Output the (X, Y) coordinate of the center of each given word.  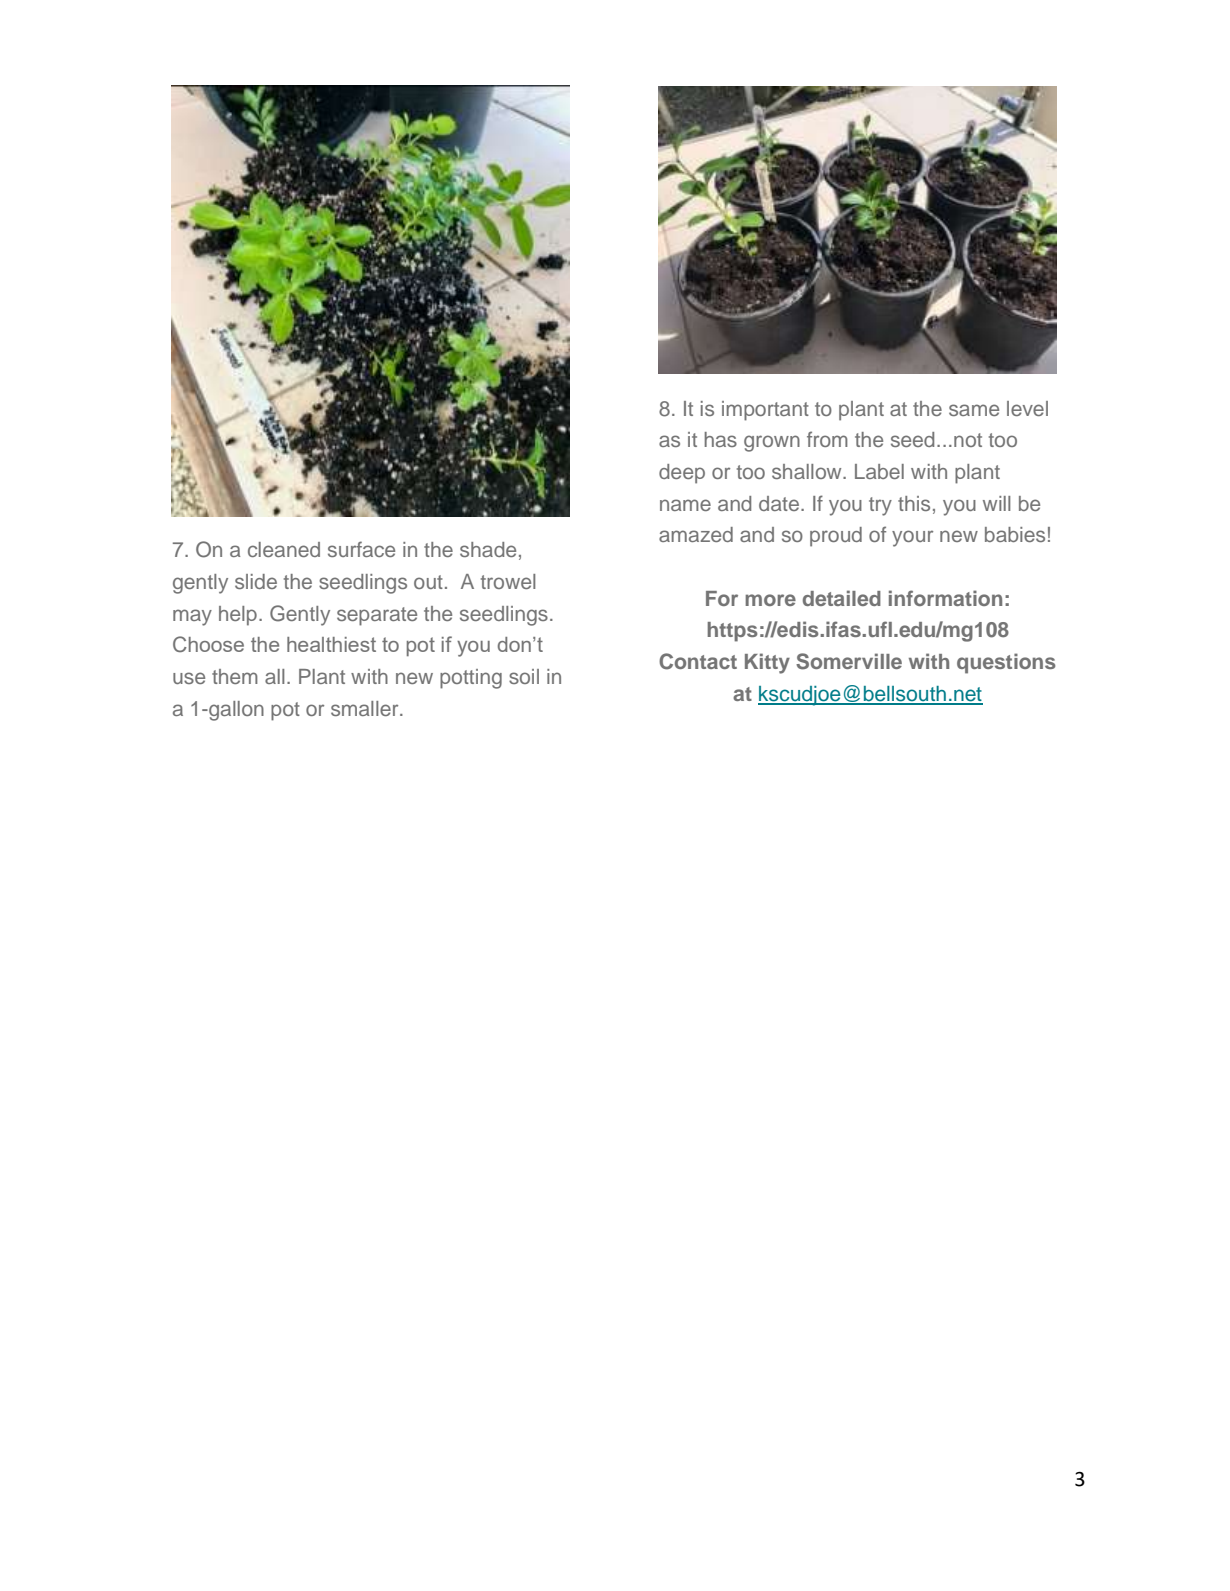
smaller (366, 708)
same (974, 410)
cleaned (284, 549)
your (912, 538)
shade (488, 549)
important (765, 411)
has (720, 439)
